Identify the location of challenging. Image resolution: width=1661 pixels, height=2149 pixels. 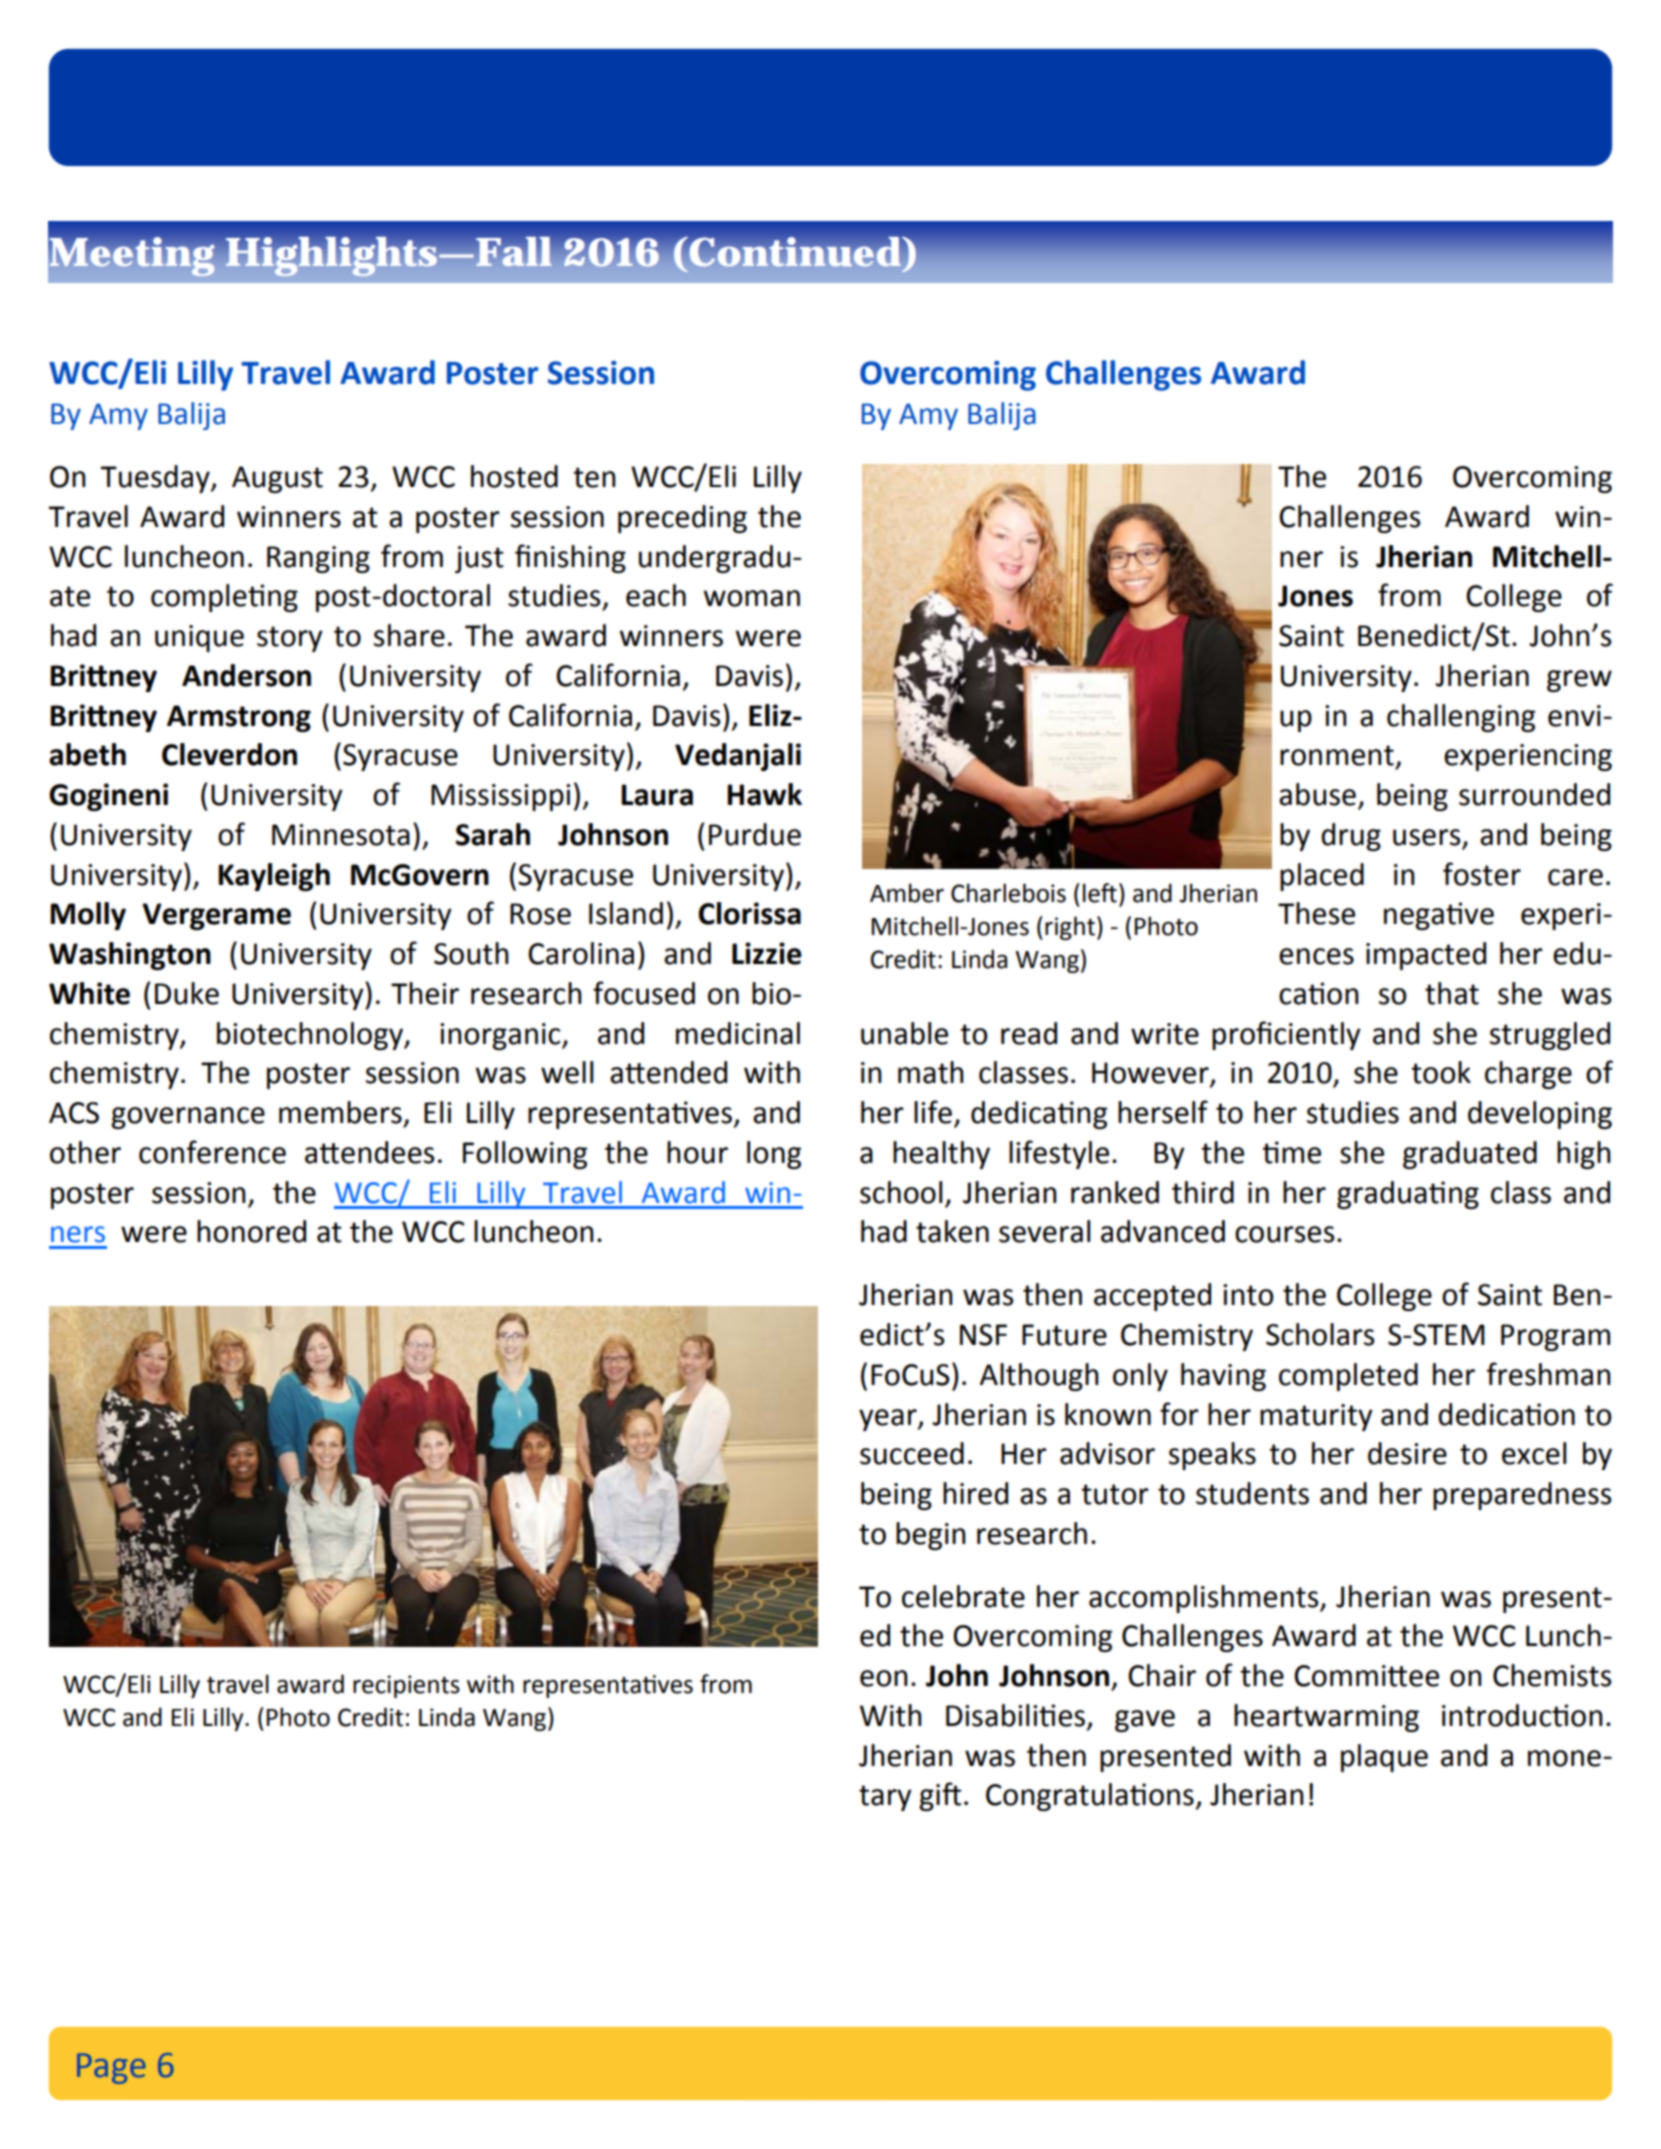
(1461, 718).
